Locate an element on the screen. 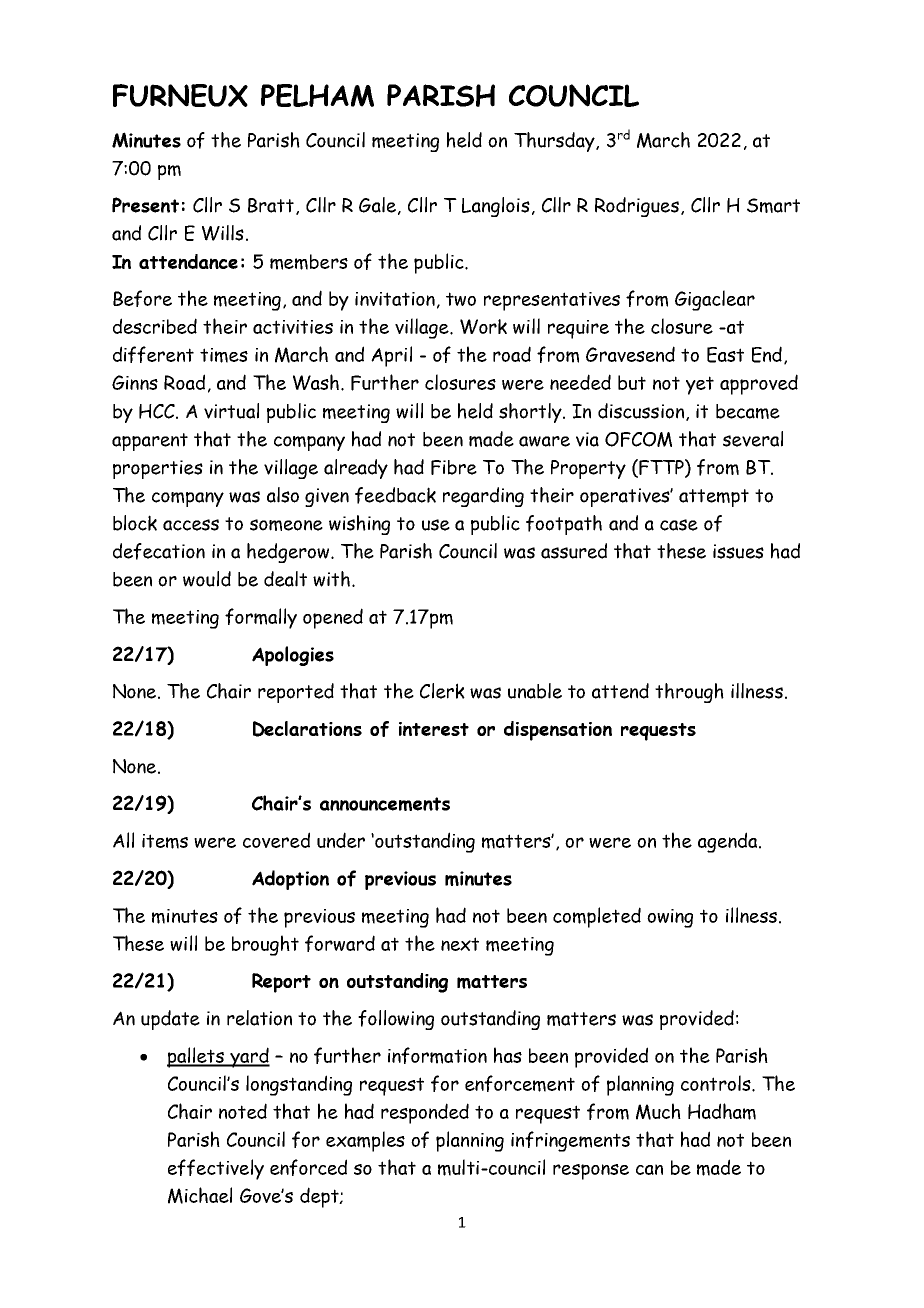  agenda is located at coordinates (729, 842).
